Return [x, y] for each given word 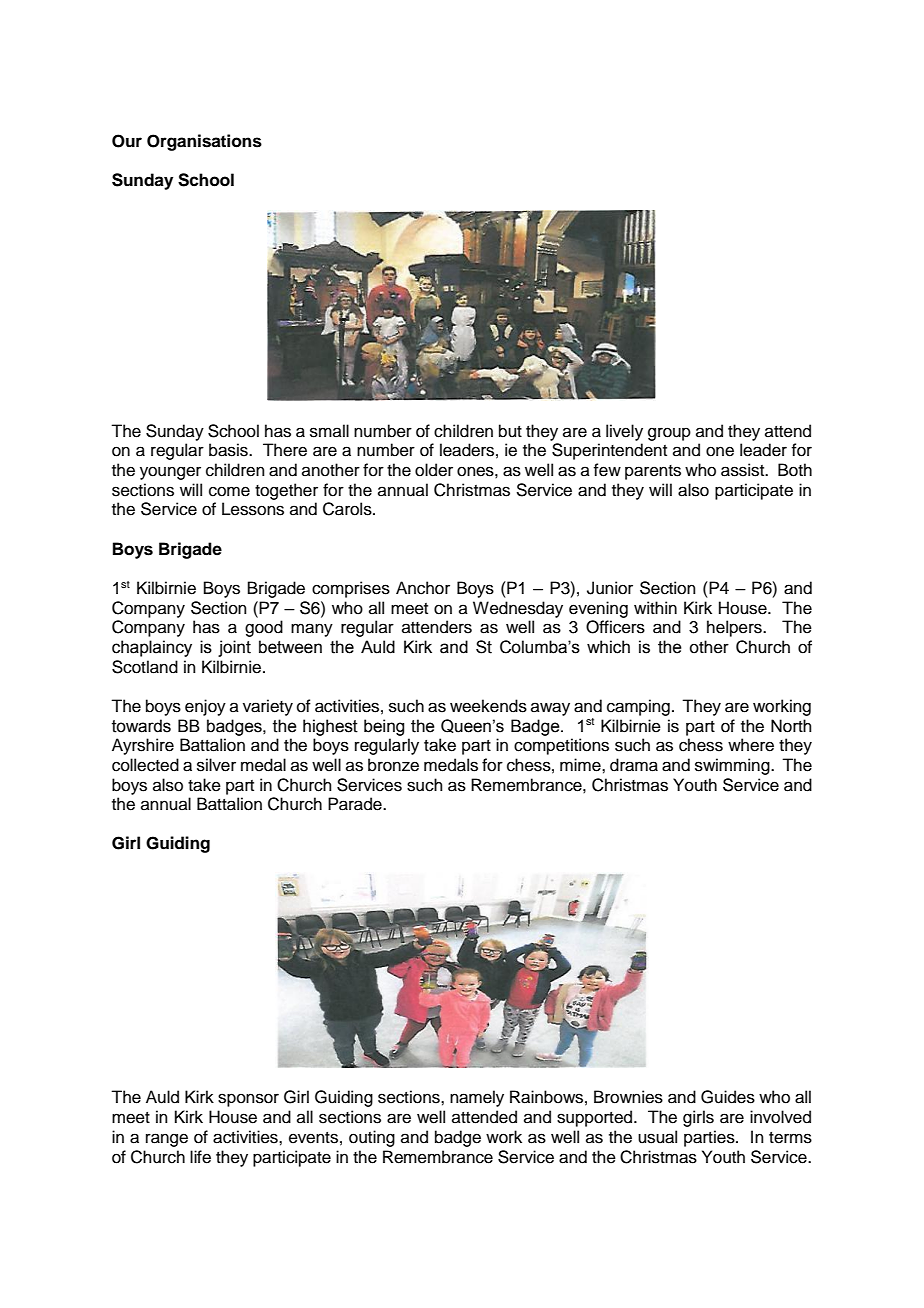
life [200, 1157]
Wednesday [518, 609]
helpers [735, 628]
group [669, 434]
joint [234, 648]
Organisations [204, 142]
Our [127, 141]
